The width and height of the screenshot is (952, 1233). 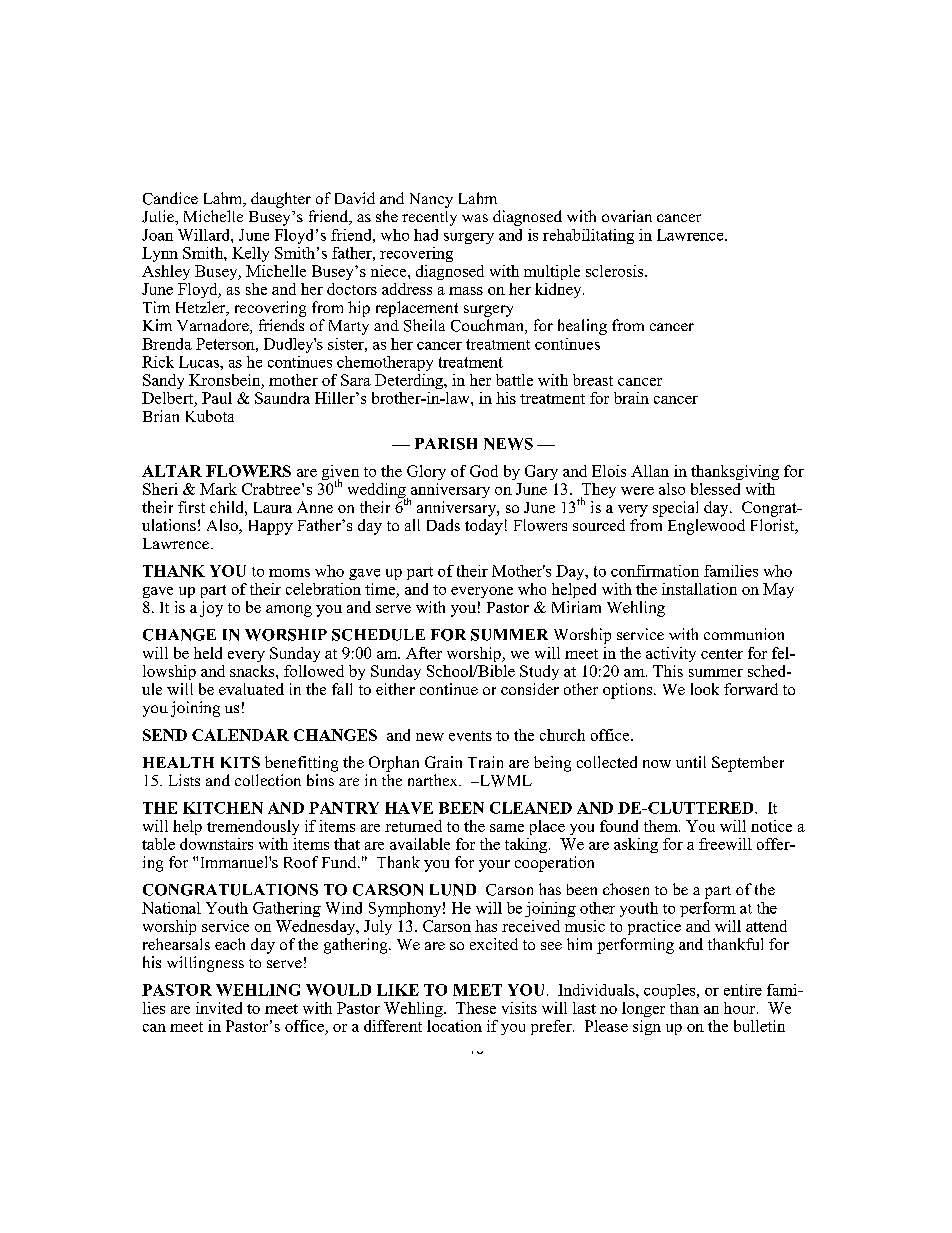 I want to click on After, so click(x=424, y=653).
